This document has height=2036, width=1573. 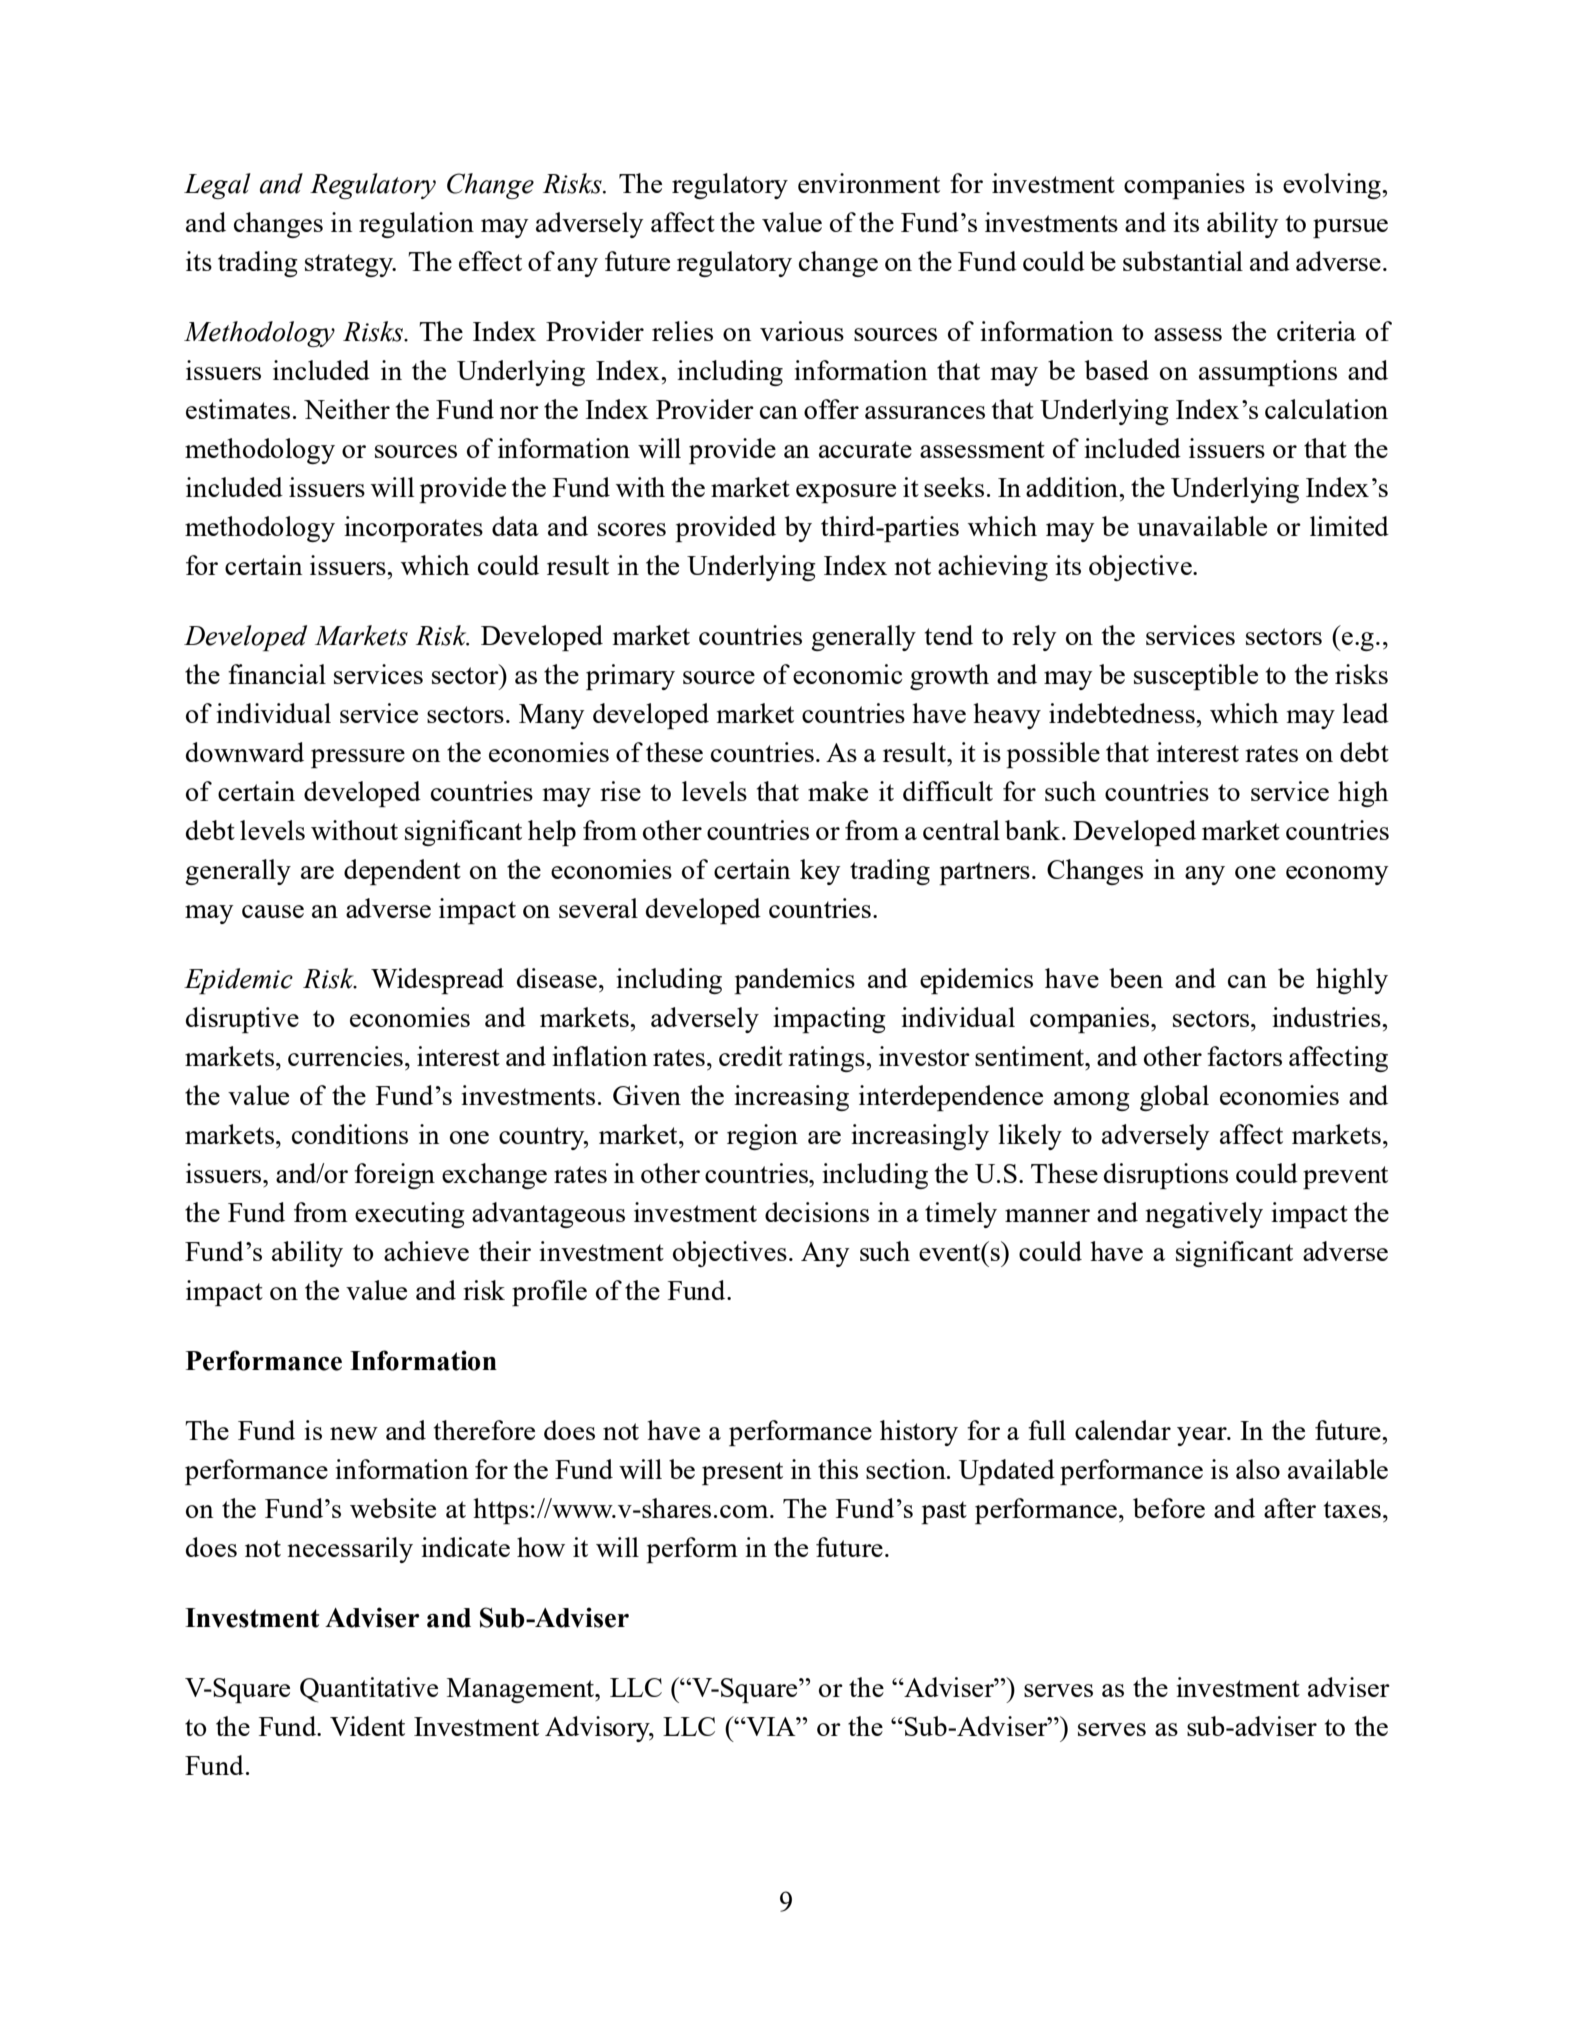 I want to click on Quantitative, so click(x=369, y=1690).
